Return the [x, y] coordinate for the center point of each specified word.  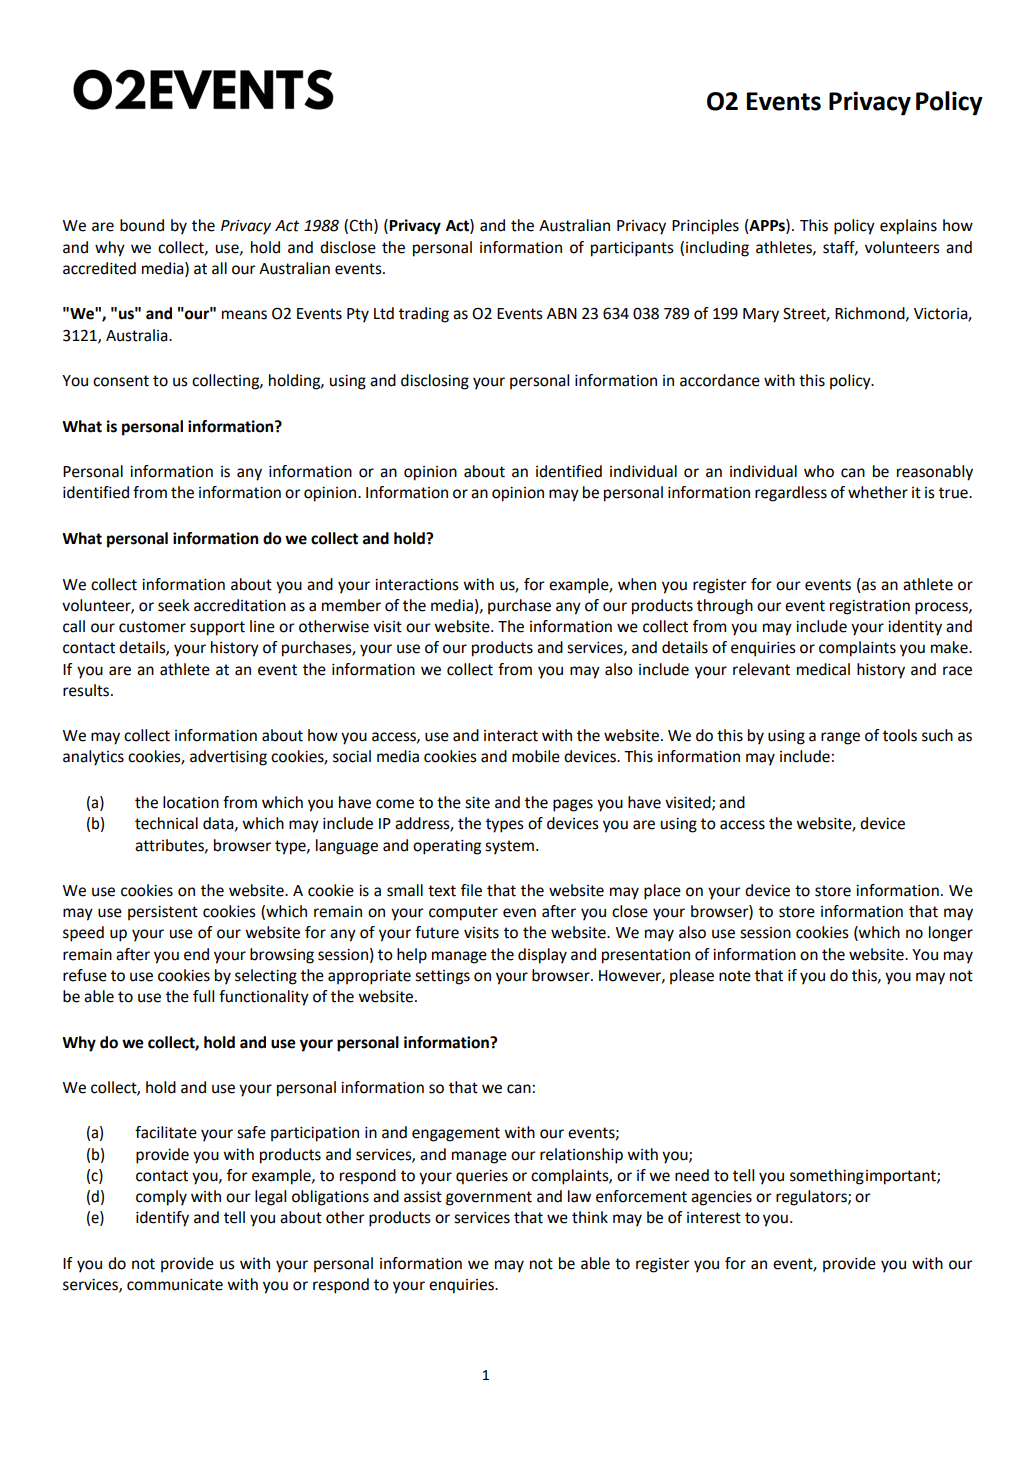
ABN [562, 313]
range [840, 738]
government [489, 1198]
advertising [228, 758]
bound [142, 225]
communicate [175, 1285]
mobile [536, 756]
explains [908, 227]
